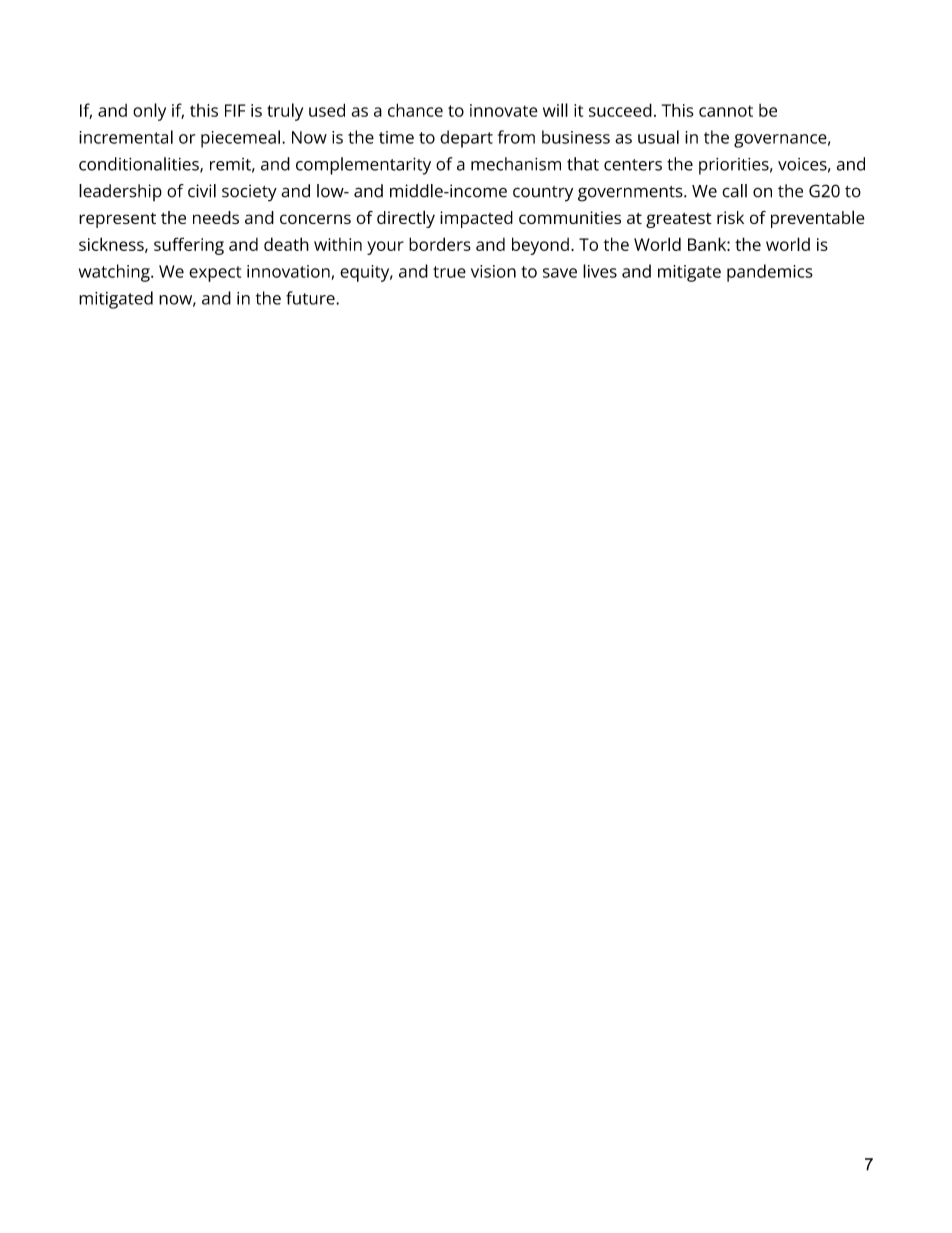 The height and width of the document is (1233, 952). What do you see at coordinates (311, 298) in the document?
I see `future` at bounding box center [311, 298].
